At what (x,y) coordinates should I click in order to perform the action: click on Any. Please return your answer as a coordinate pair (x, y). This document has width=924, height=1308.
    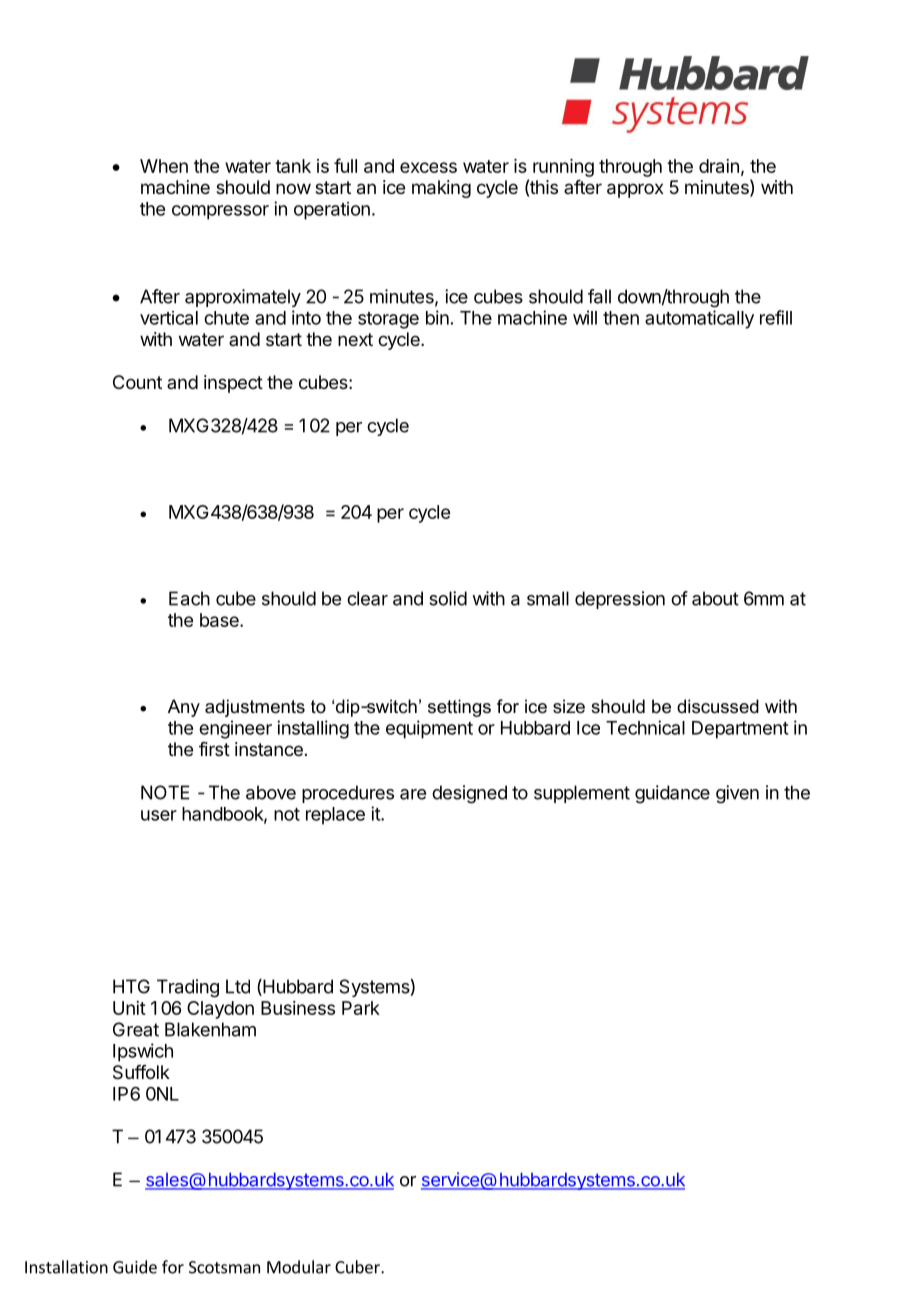
    Looking at the image, I should click on (184, 708).
